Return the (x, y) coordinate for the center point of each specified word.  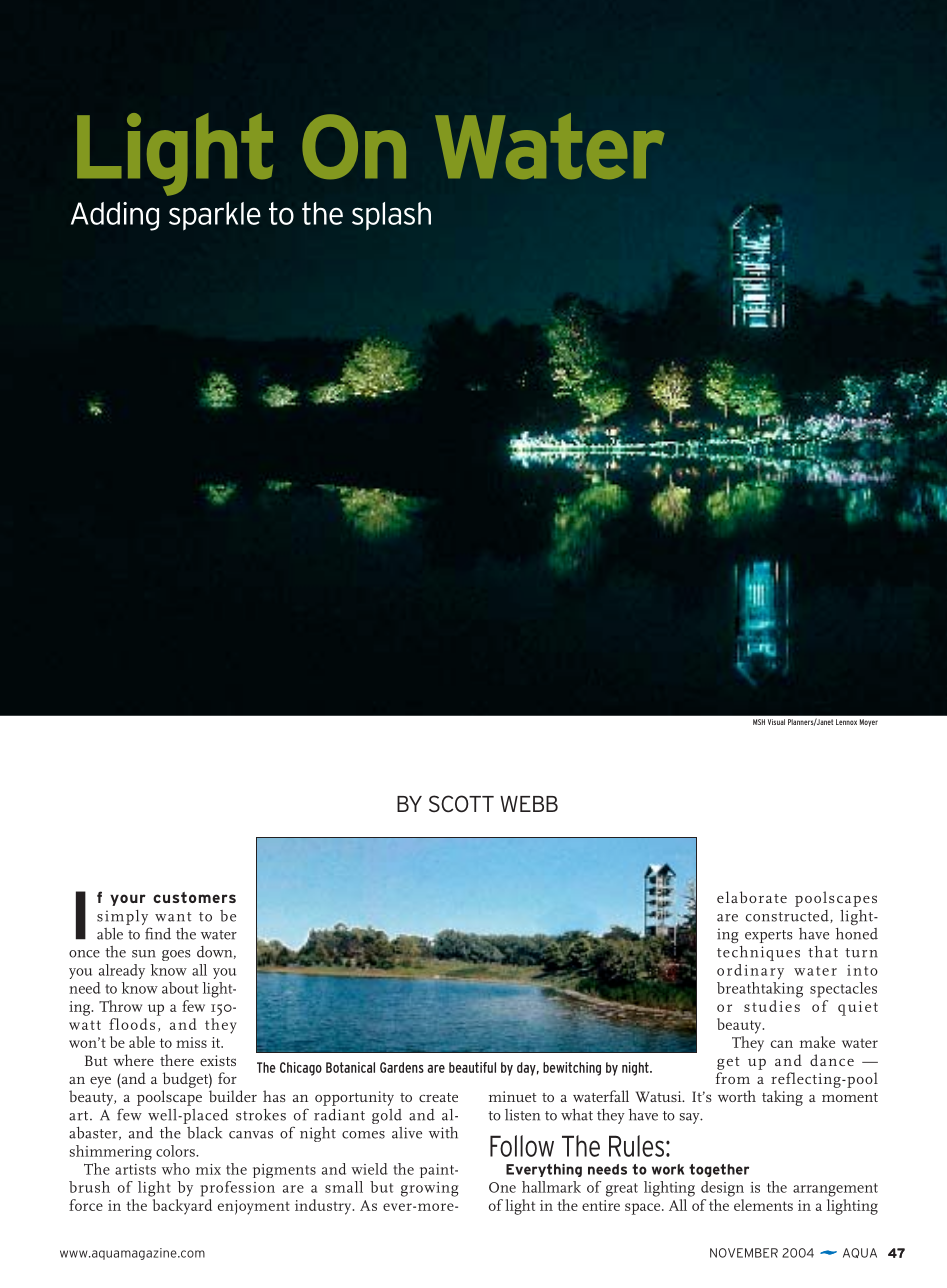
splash (391, 216)
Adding (115, 216)
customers (194, 897)
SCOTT (461, 804)
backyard (182, 1207)
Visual (776, 722)
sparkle (215, 216)
